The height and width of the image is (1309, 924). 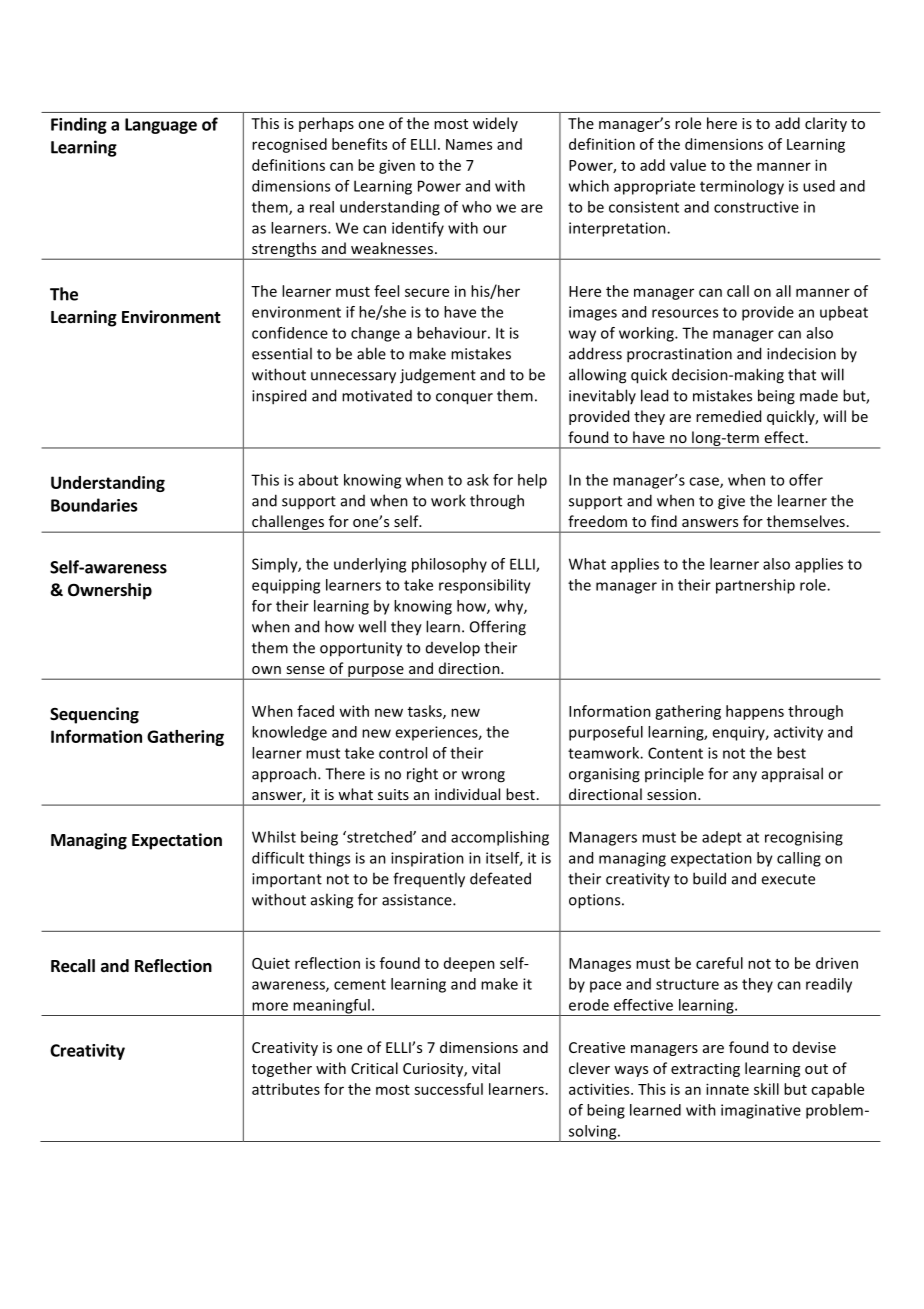 What do you see at coordinates (500, 838) in the image?
I see `accomplishing` at bounding box center [500, 838].
